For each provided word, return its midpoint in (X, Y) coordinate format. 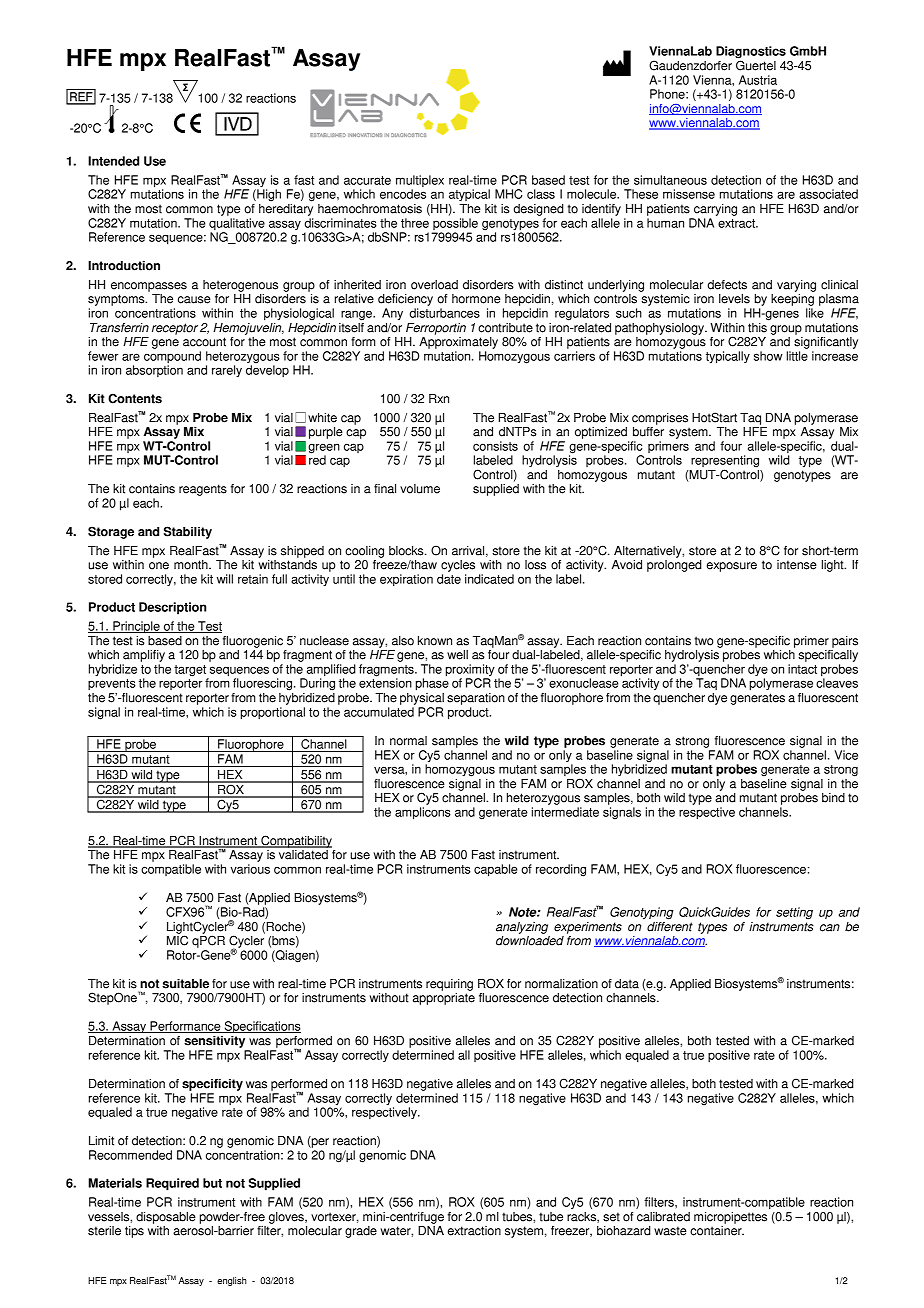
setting (794, 913)
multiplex (420, 182)
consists (495, 446)
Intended (113, 161)
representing (725, 462)
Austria (758, 80)
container (717, 1231)
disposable (166, 1218)
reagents (203, 490)
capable (496, 870)
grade (361, 1232)
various (250, 869)
